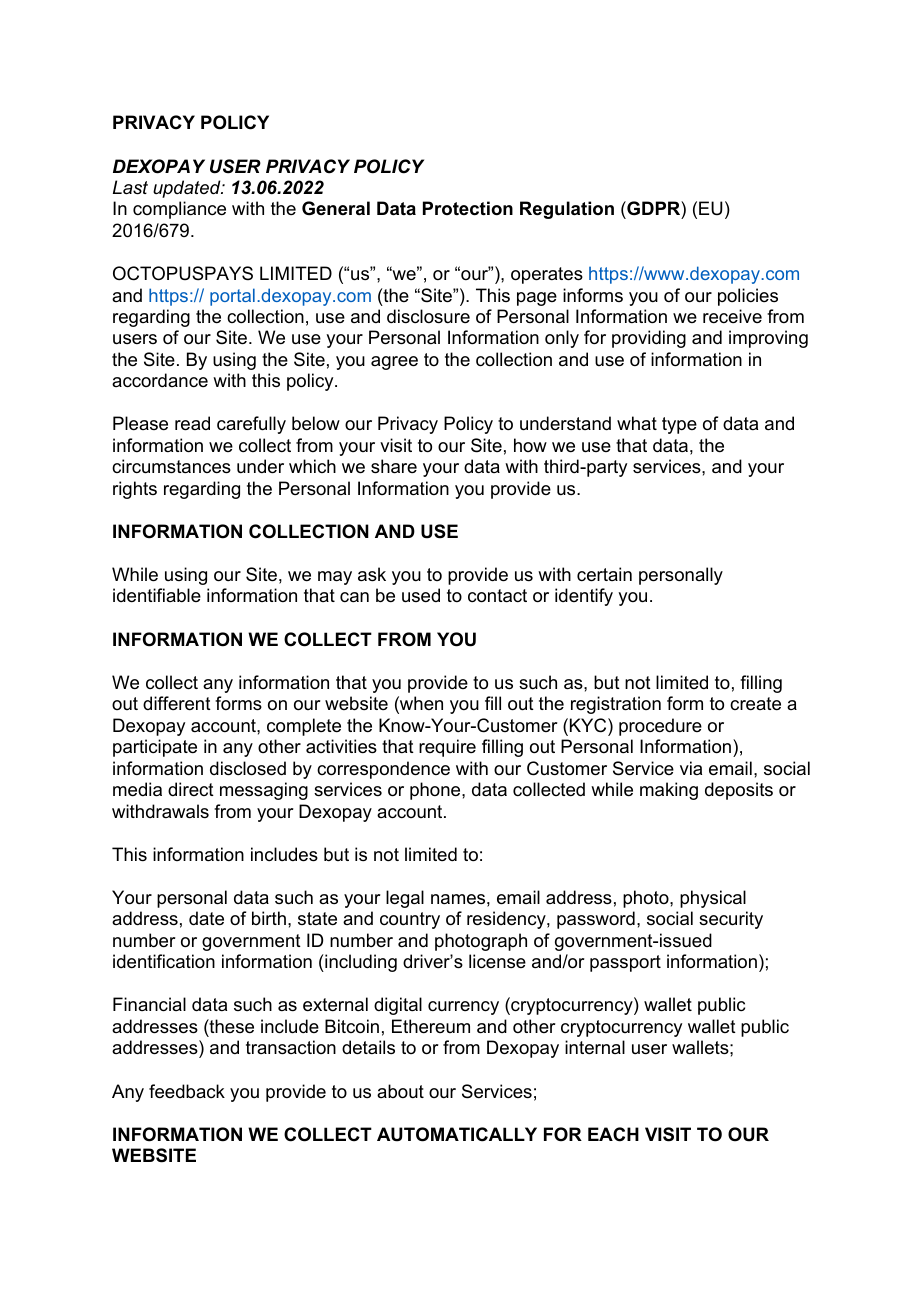 The height and width of the page is (1308, 924). Describe the element at coordinates (177, 703) in the page. I see `different` at that location.
